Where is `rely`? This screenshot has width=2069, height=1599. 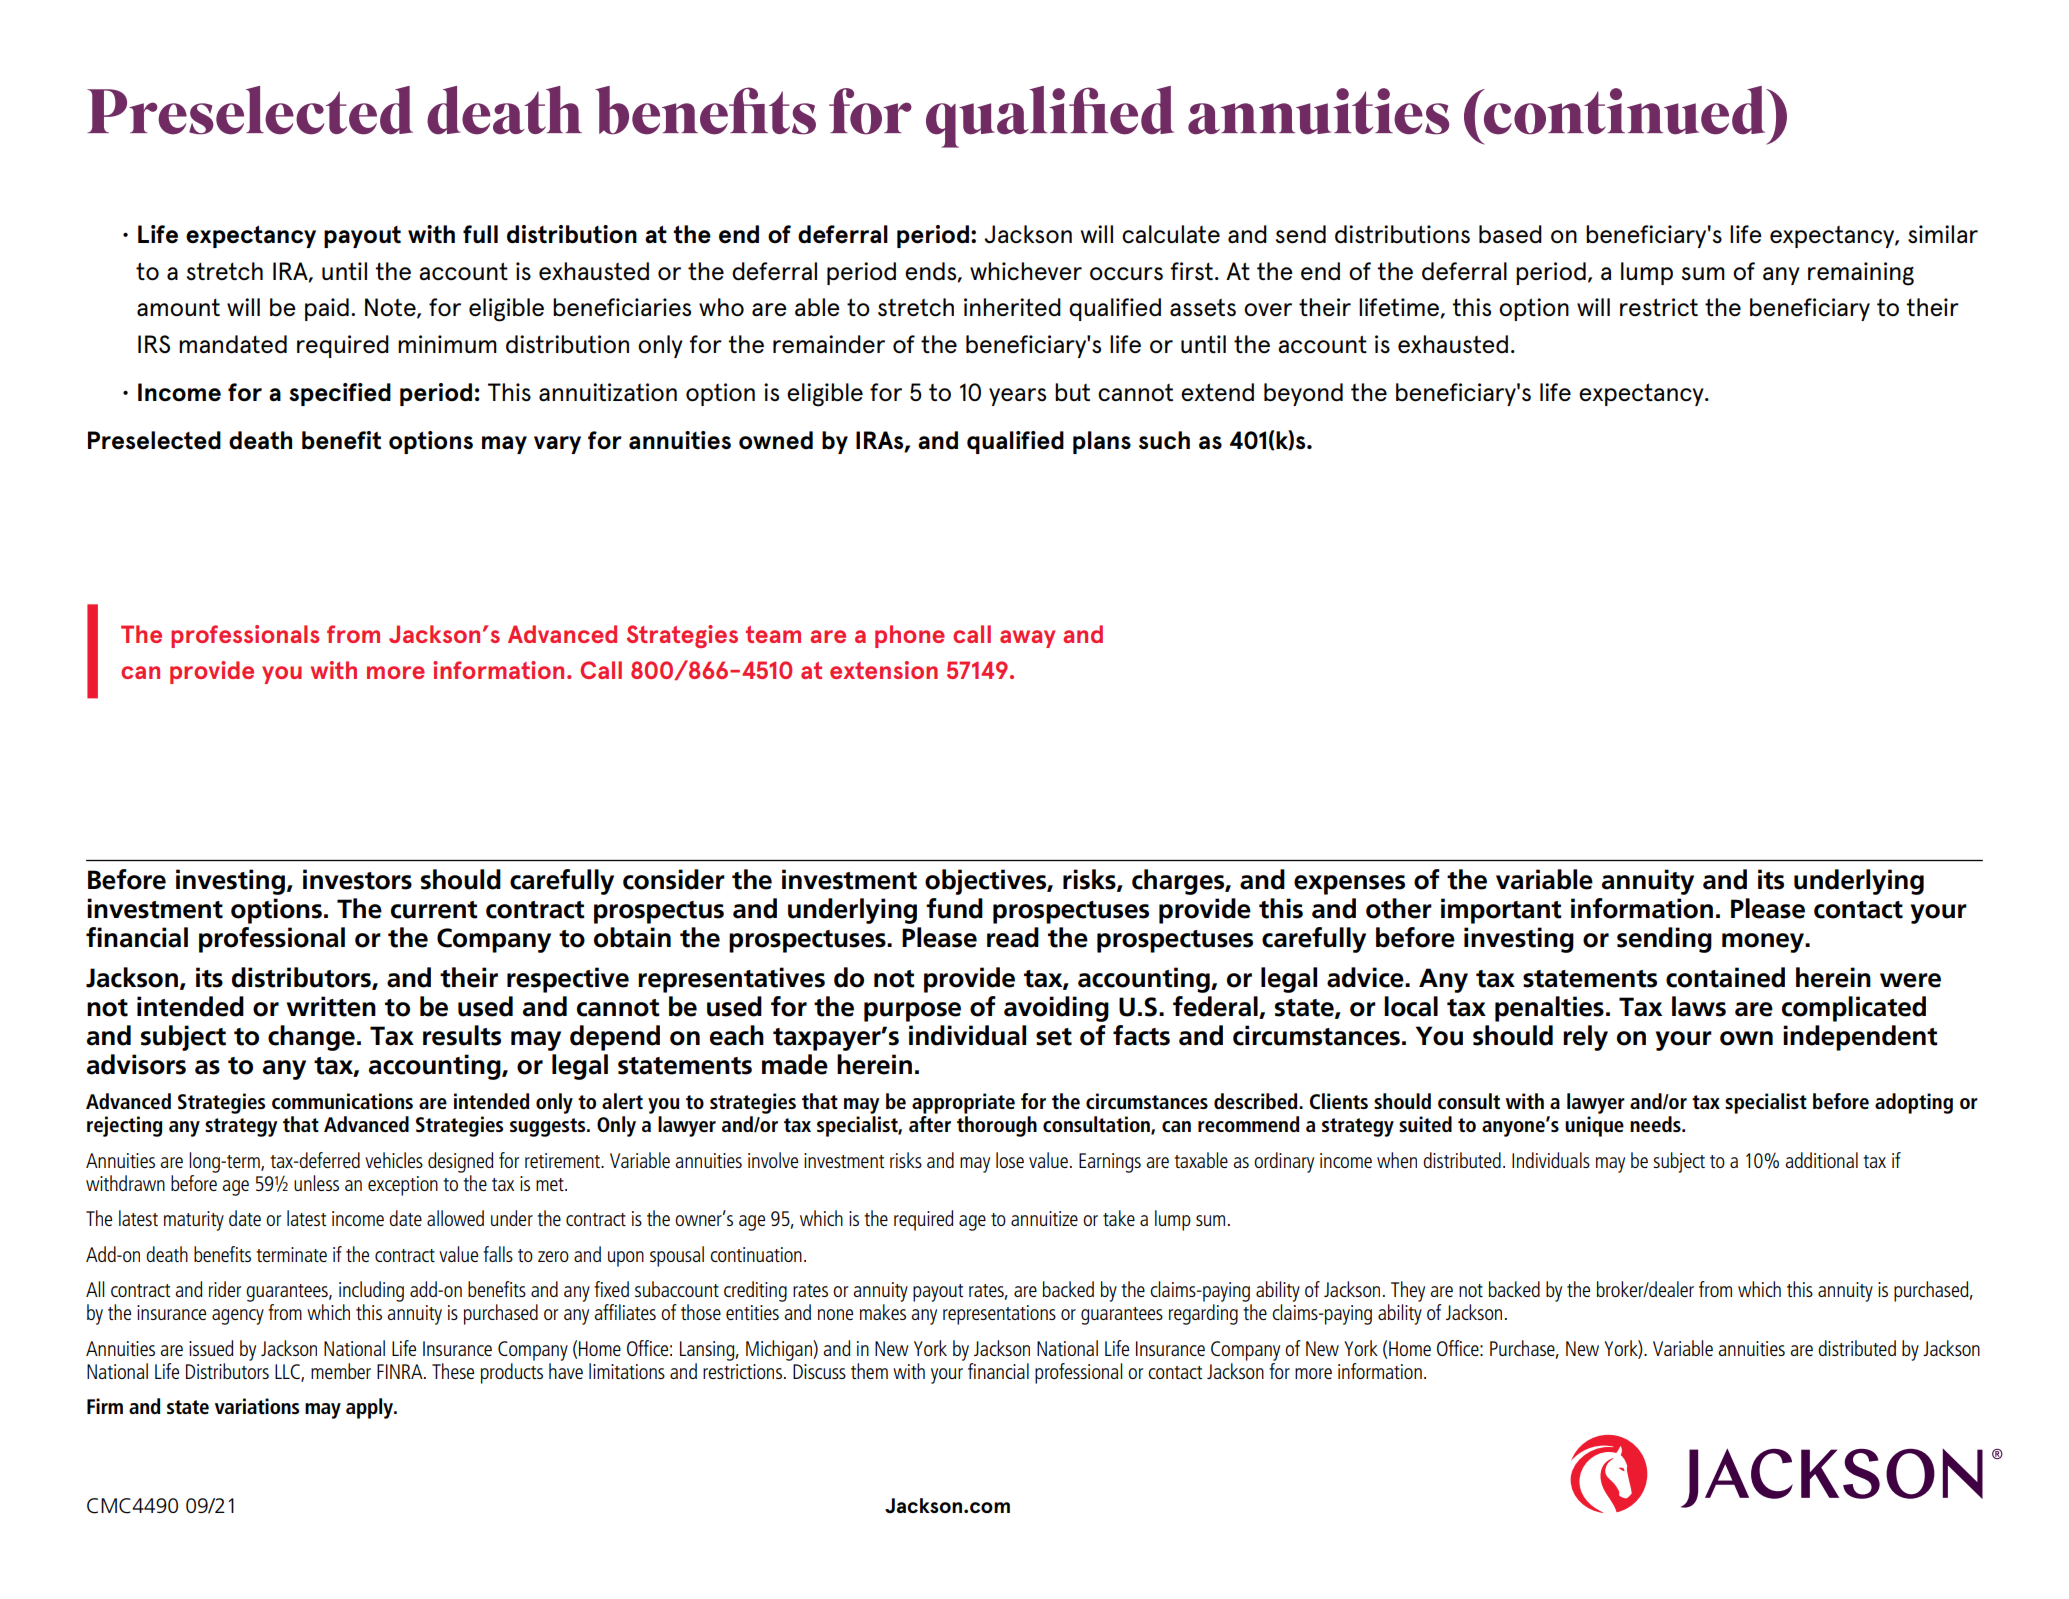
rely is located at coordinates (1585, 1038).
